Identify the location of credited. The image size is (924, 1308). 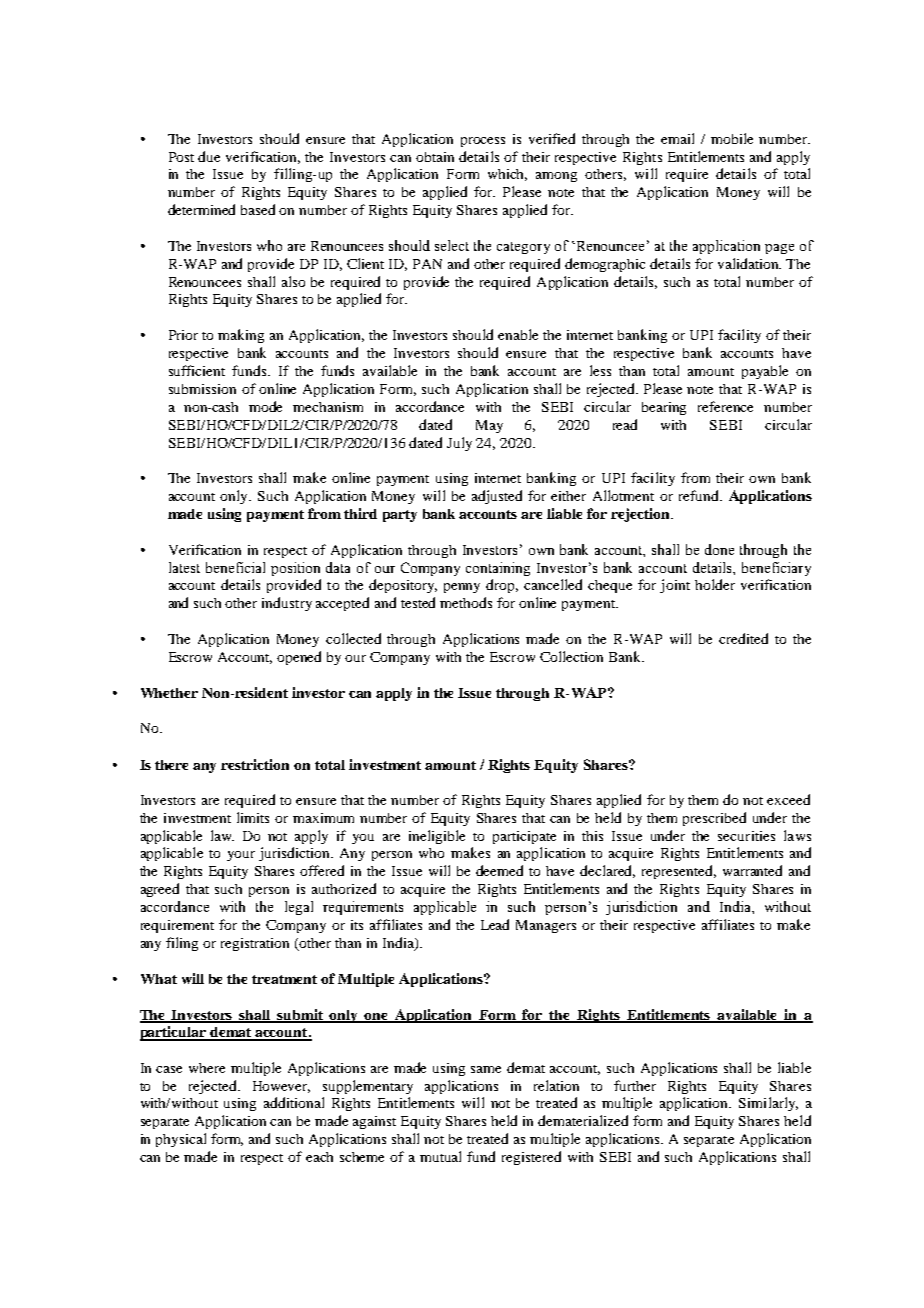
(743, 638).
